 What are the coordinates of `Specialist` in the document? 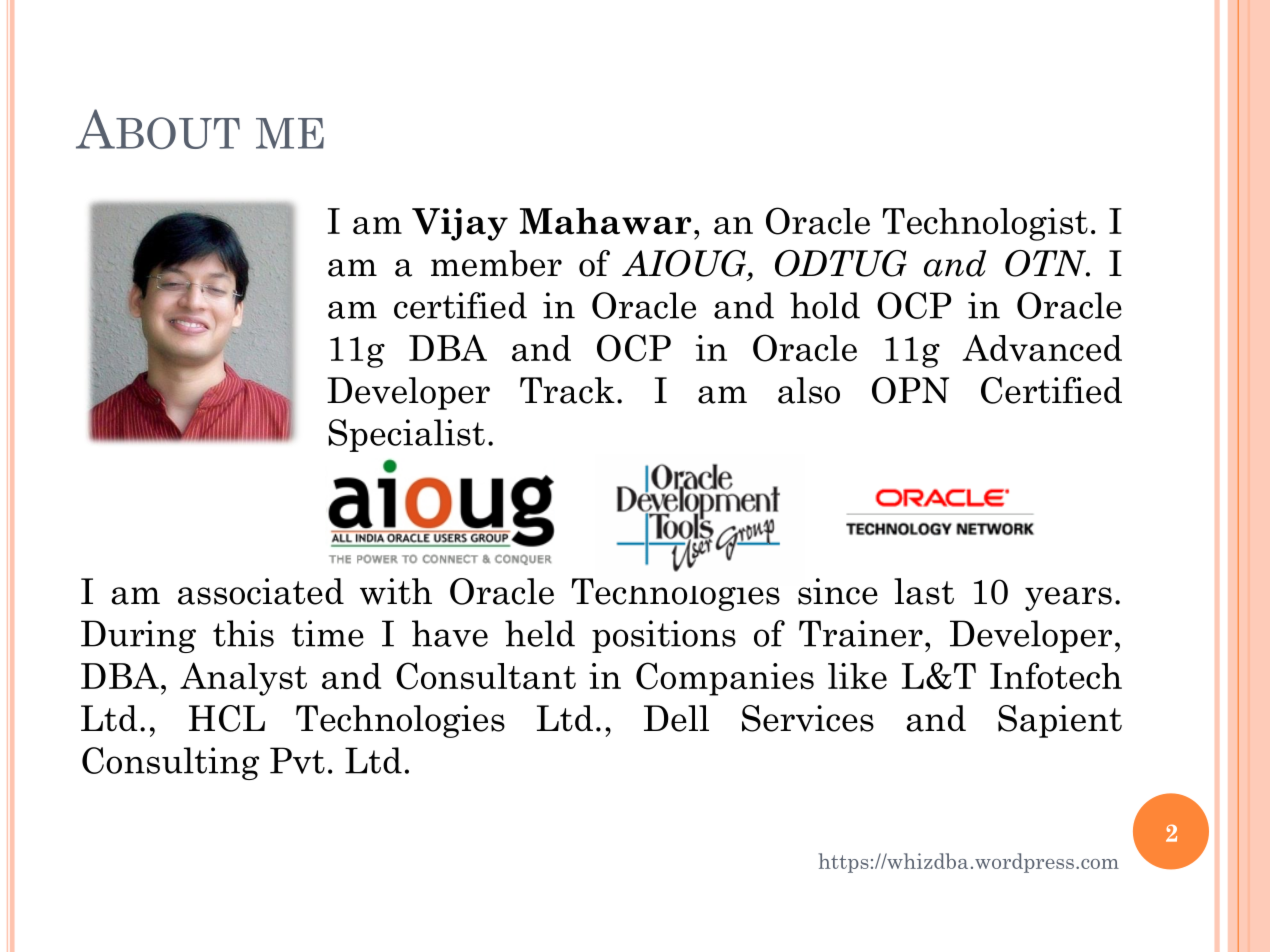 It's located at (406, 435).
